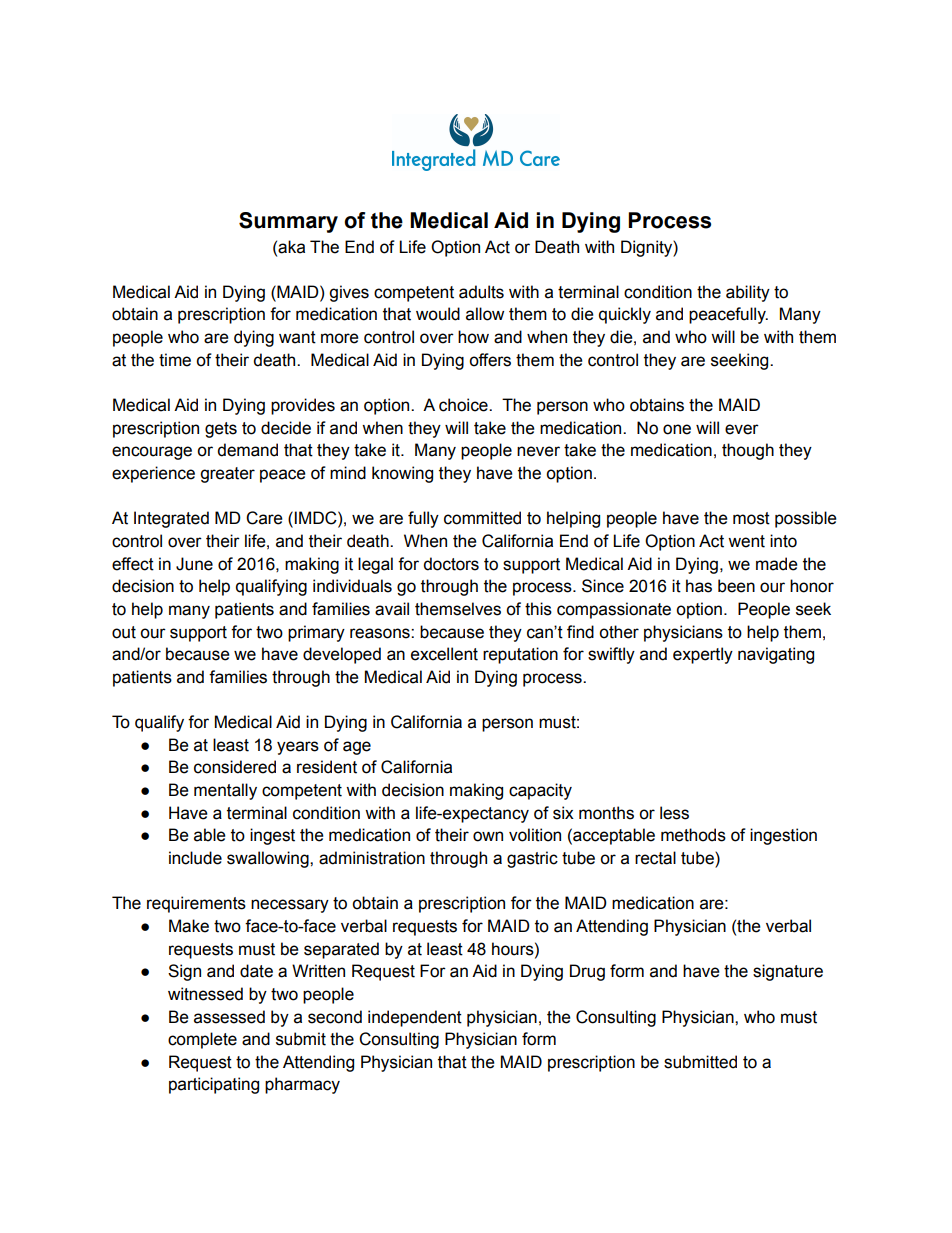 The image size is (952, 1233). Describe the element at coordinates (444, 654) in the document. I see `excellent` at that location.
